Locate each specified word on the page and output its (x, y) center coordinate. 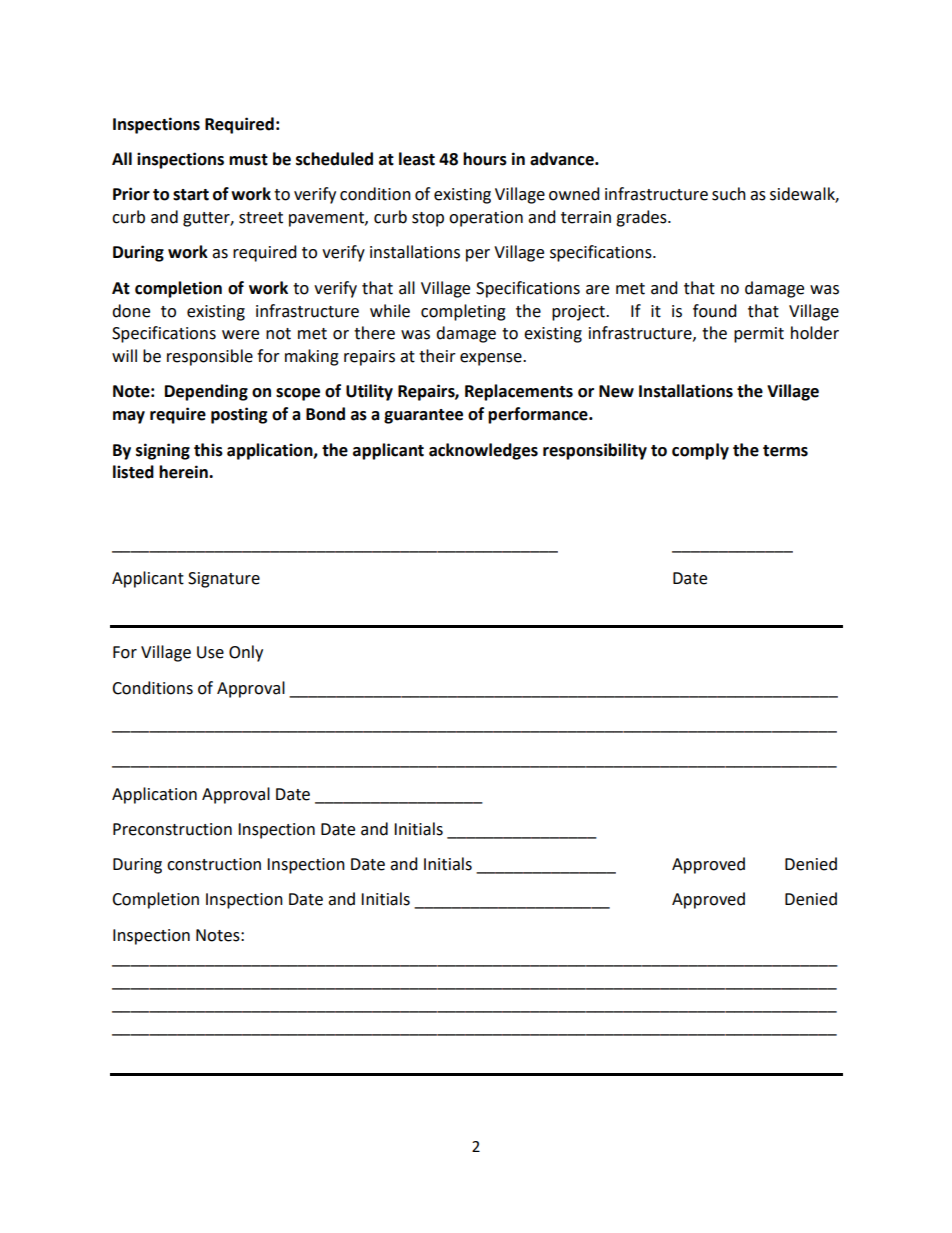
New (616, 391)
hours (485, 159)
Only (246, 653)
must (248, 160)
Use (210, 652)
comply (700, 451)
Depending (206, 392)
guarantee (423, 416)
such (729, 194)
